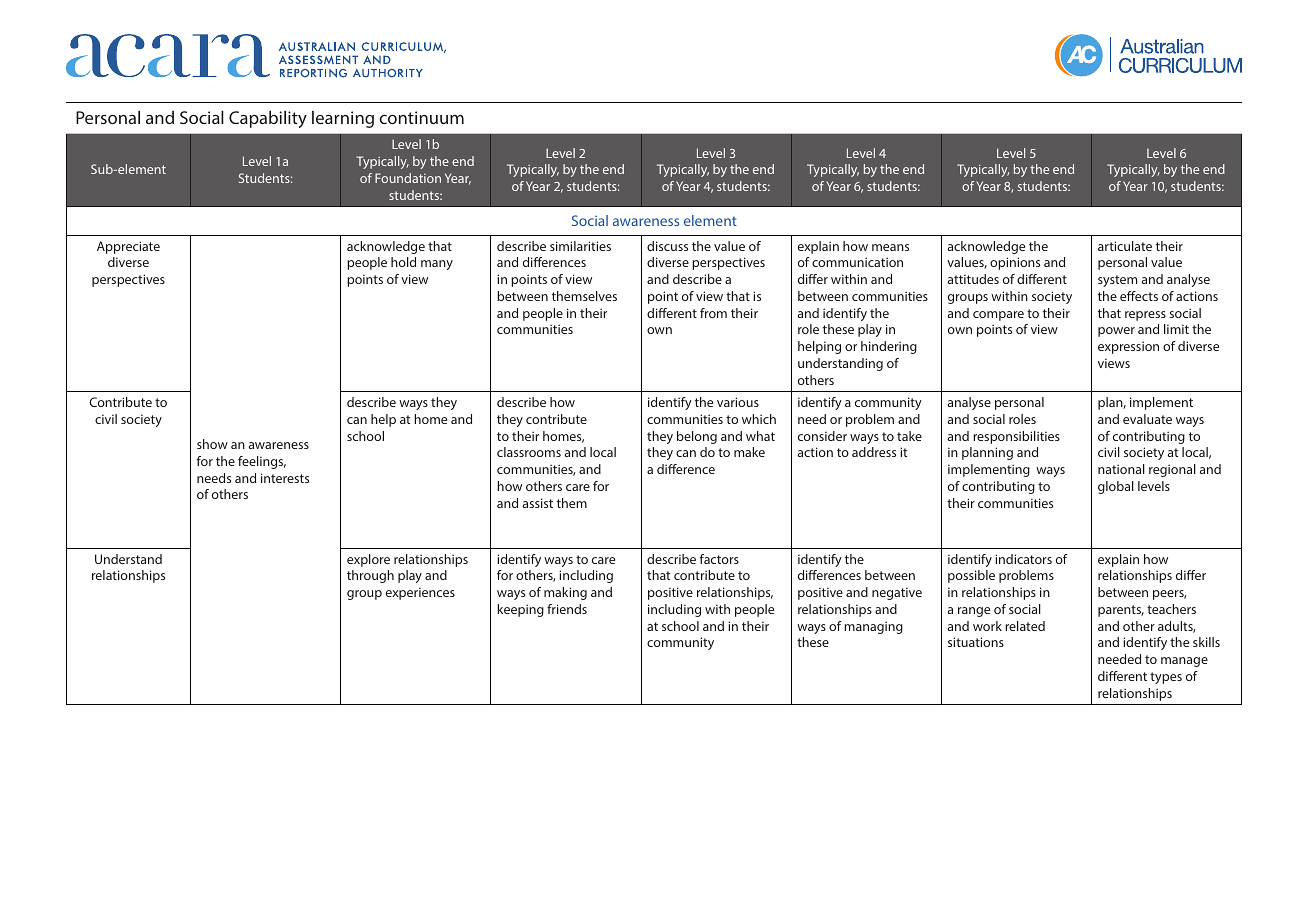 This image has height=924, width=1308. What do you see at coordinates (719, 559) in the image?
I see `factors` at bounding box center [719, 559].
